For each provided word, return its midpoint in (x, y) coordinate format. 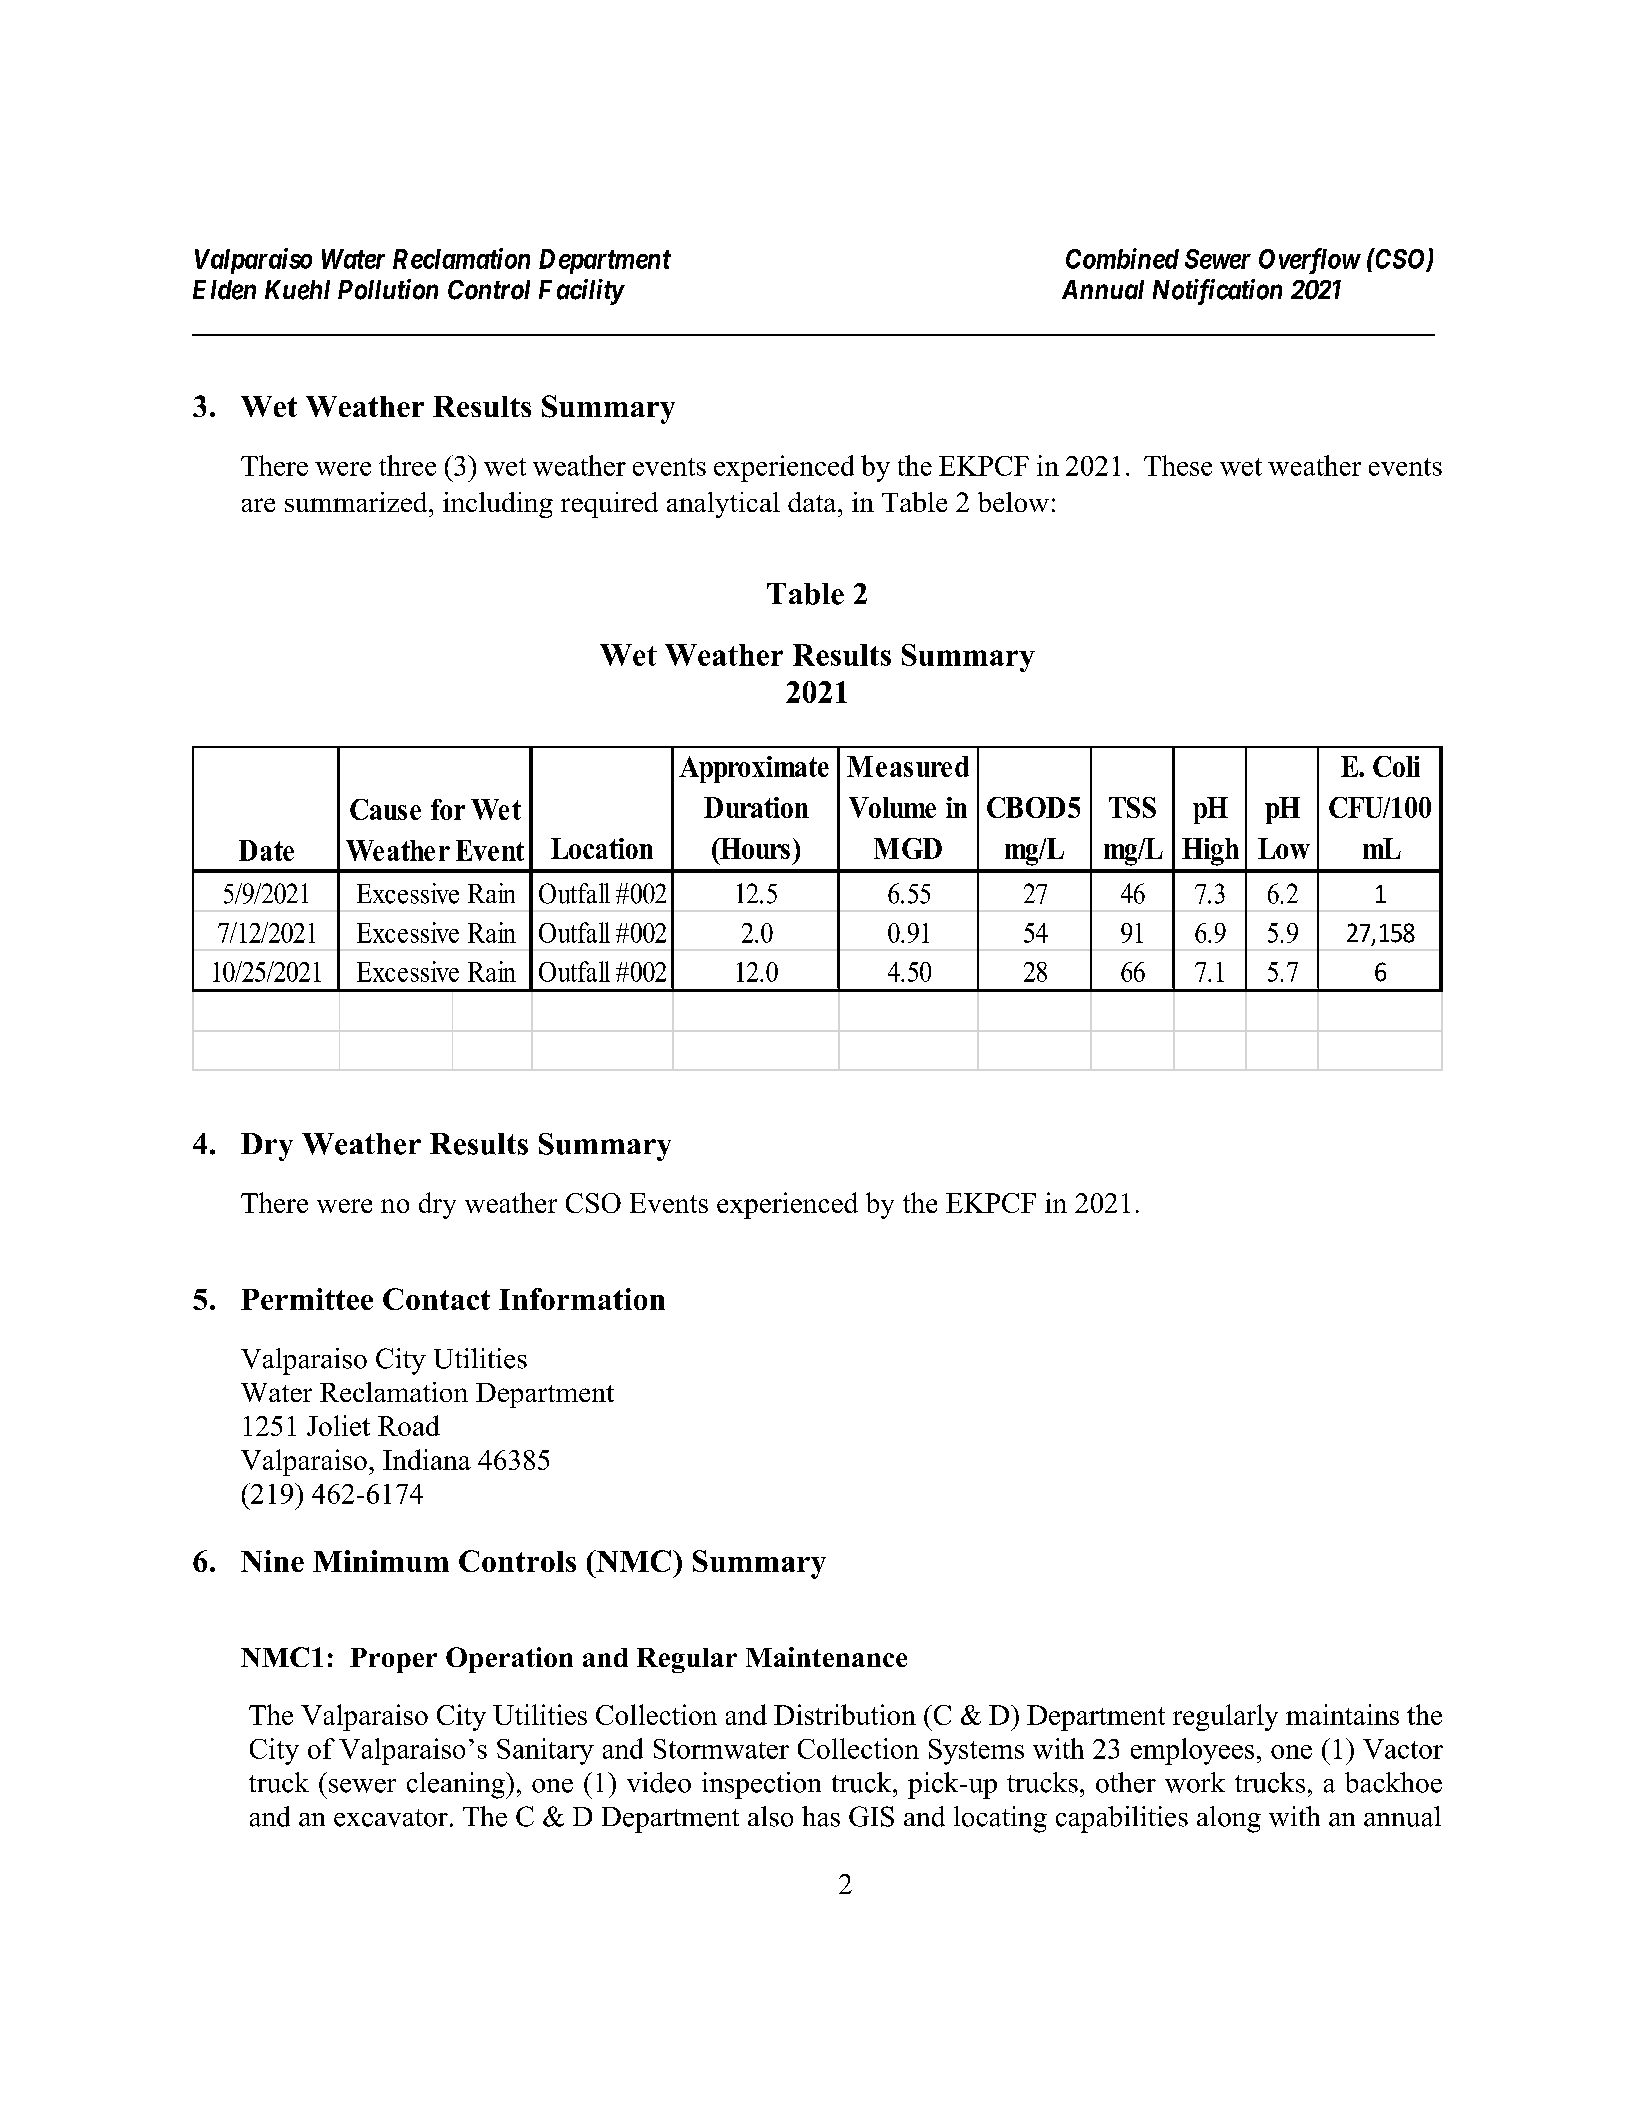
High (1210, 852)
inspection (761, 1785)
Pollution (388, 289)
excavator (391, 1818)
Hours (754, 848)
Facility (581, 292)
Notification (1217, 292)
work (1195, 1782)
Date (266, 850)
